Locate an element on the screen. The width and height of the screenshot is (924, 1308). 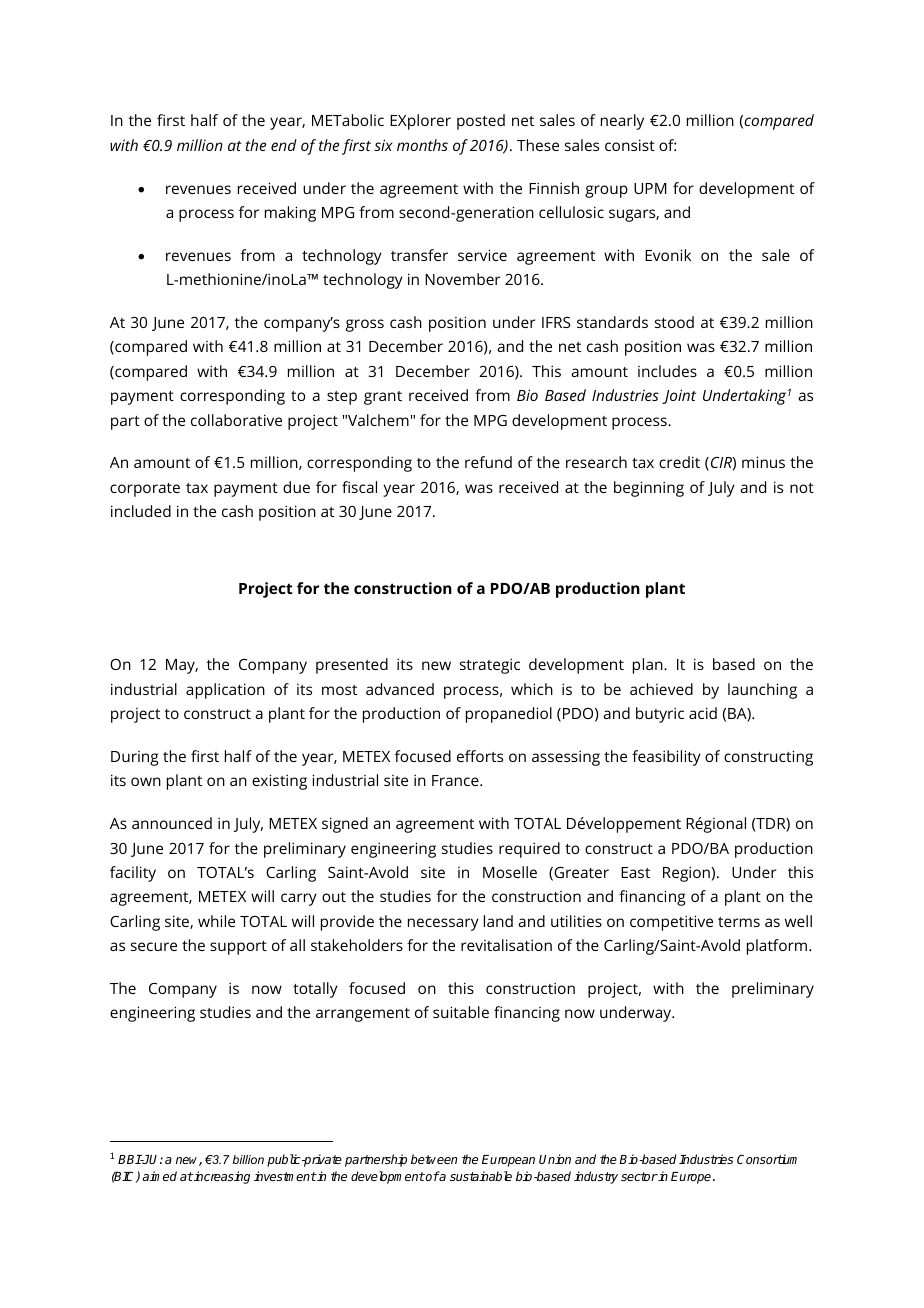
posted is located at coordinates (481, 122).
